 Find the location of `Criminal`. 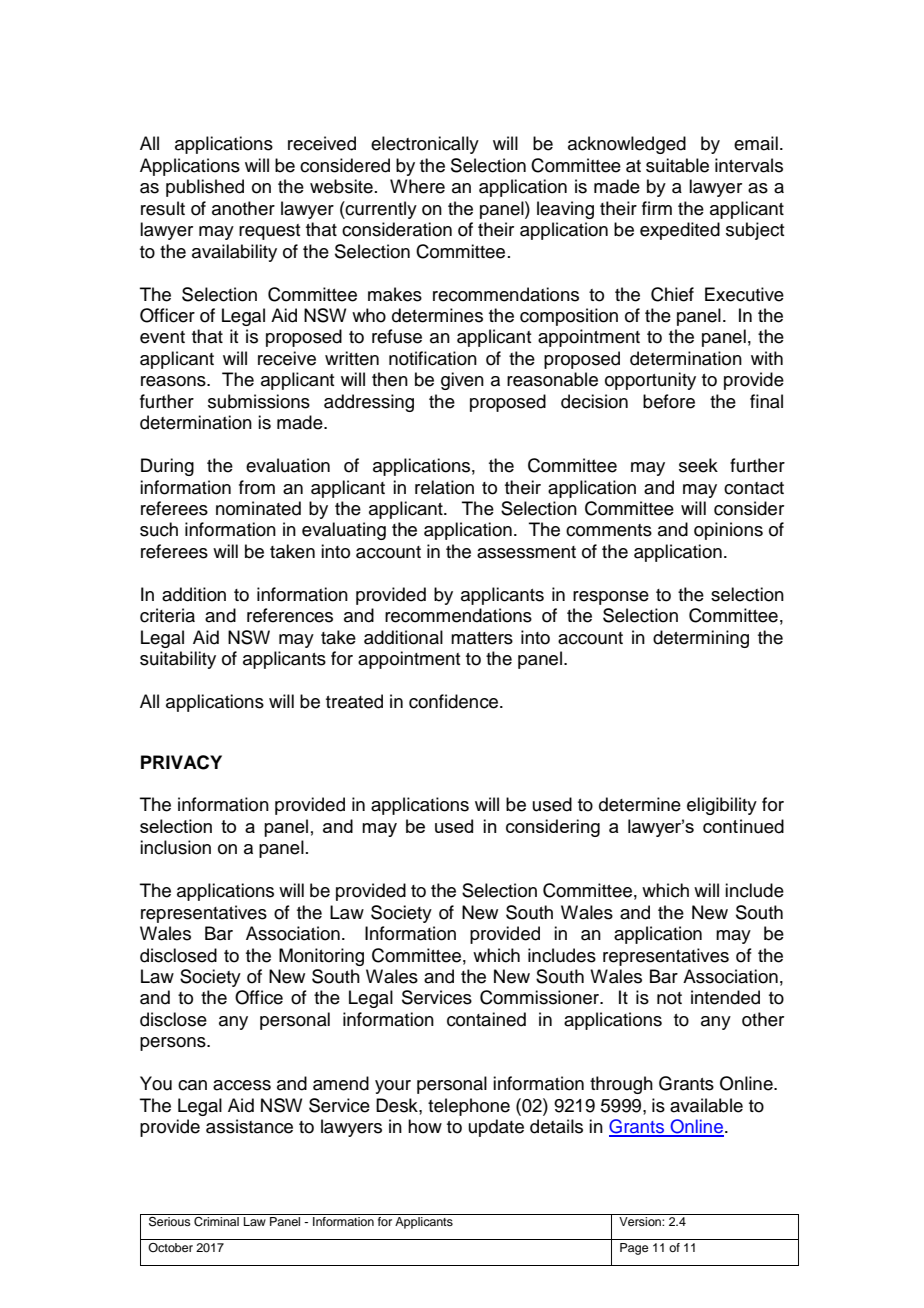

Criminal is located at coordinates (216, 1222).
